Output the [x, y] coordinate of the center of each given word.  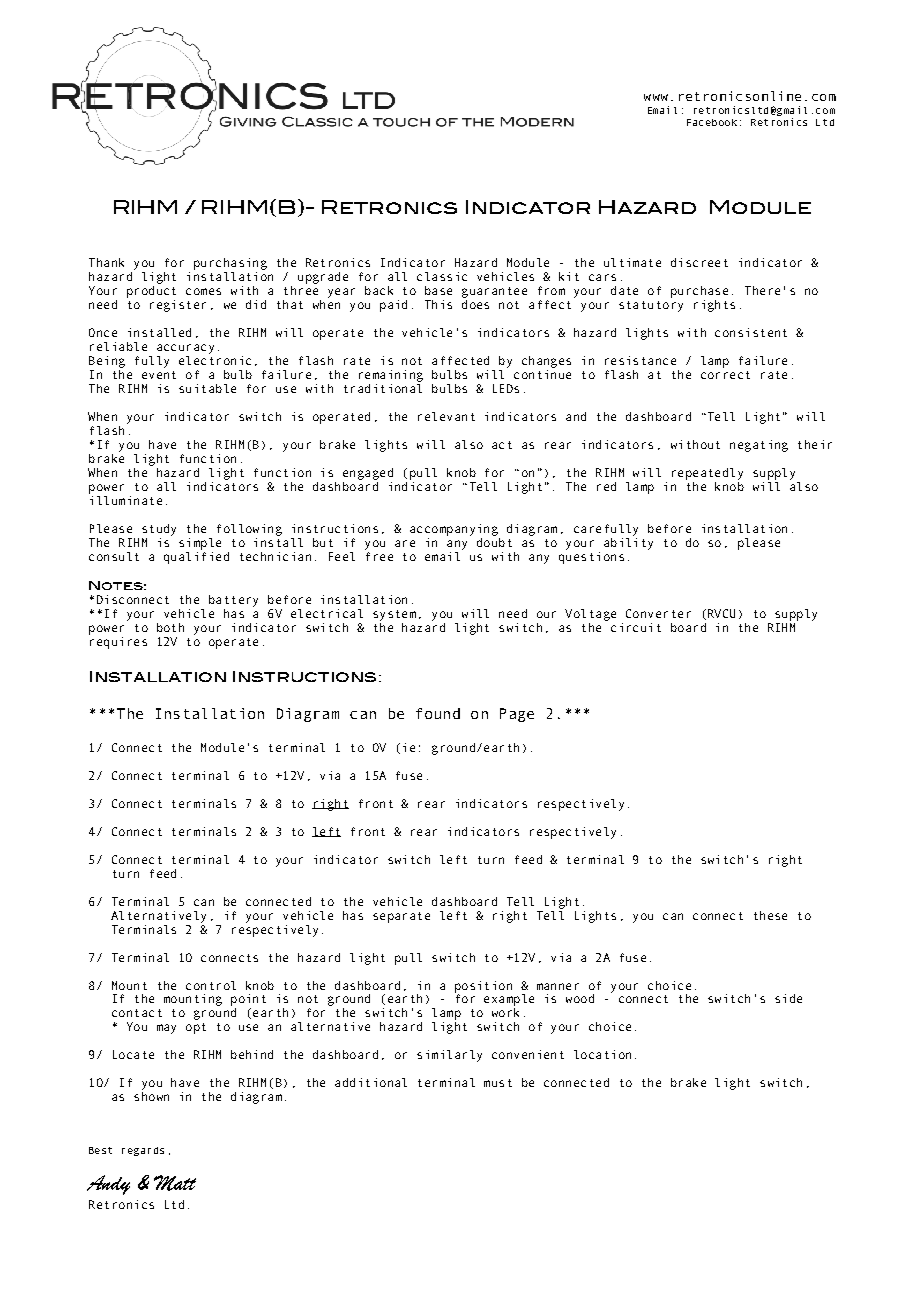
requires [118, 643]
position [483, 987]
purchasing [230, 264]
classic [442, 276]
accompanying [454, 530]
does [475, 304]
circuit [636, 627]
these [770, 915]
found [438, 713]
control [211, 985]
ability [628, 544]
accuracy [185, 349]
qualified [196, 558]
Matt [175, 1183]
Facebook [712, 122]
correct [725, 375]
